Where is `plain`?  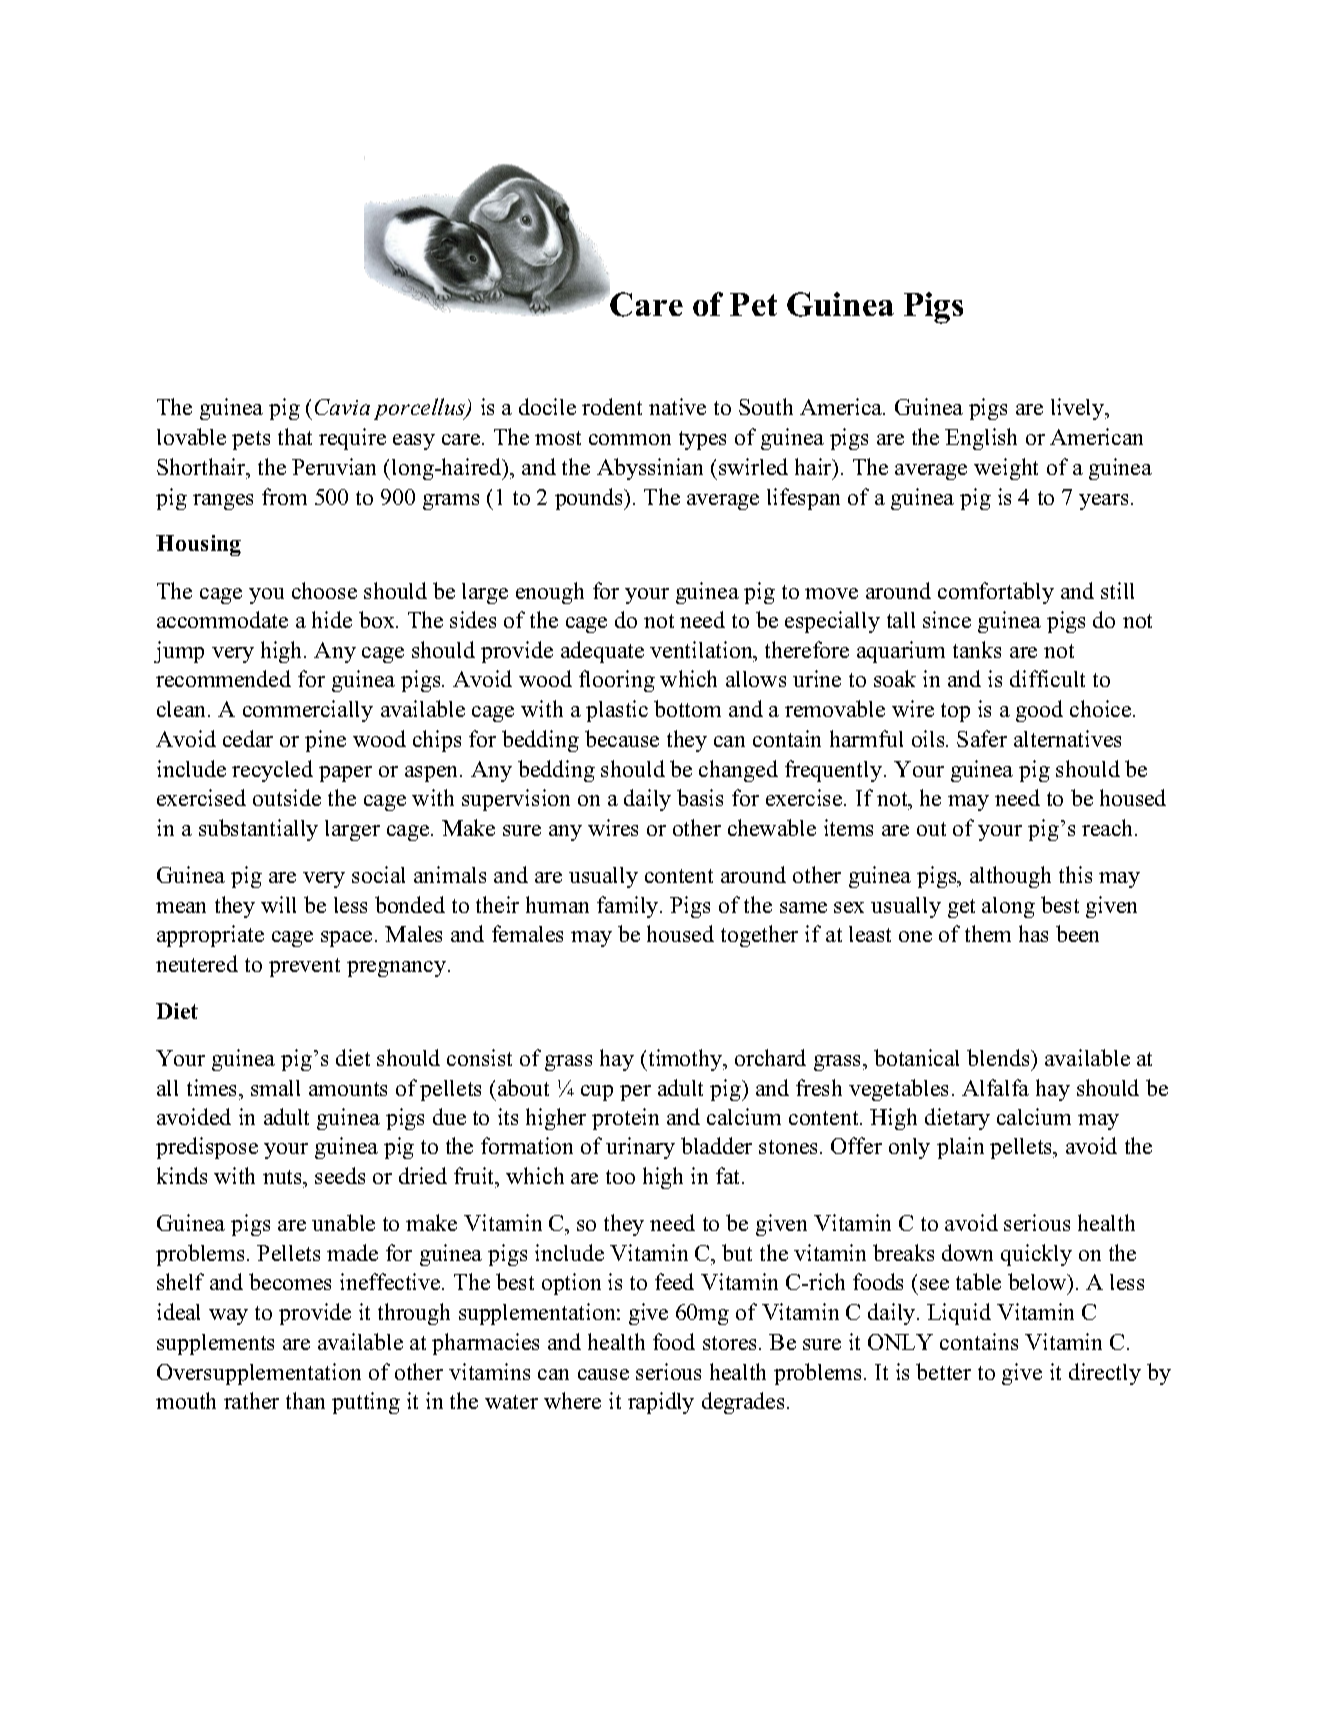 plain is located at coordinates (960, 1148).
